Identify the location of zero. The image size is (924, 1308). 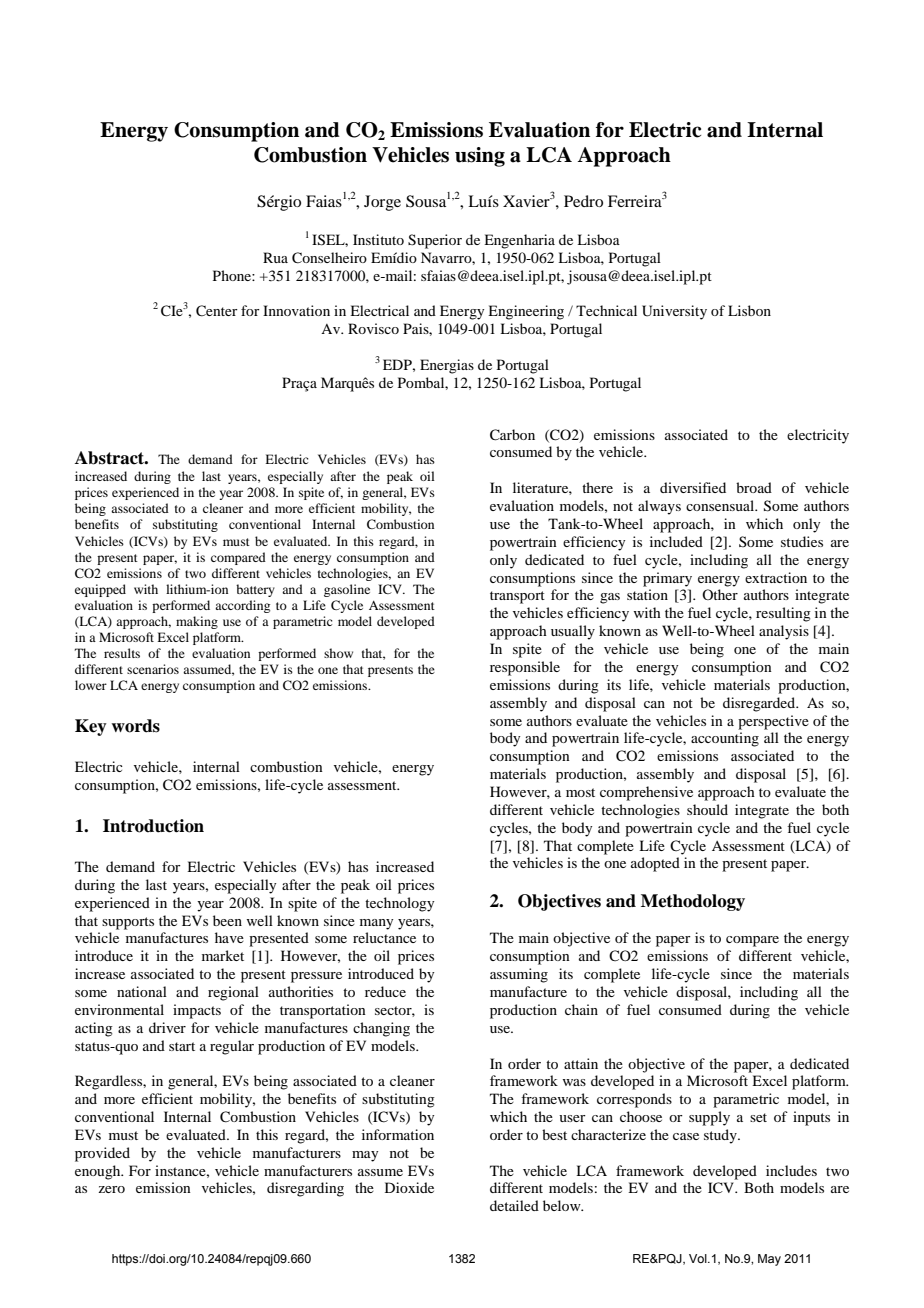
(111, 1189).
